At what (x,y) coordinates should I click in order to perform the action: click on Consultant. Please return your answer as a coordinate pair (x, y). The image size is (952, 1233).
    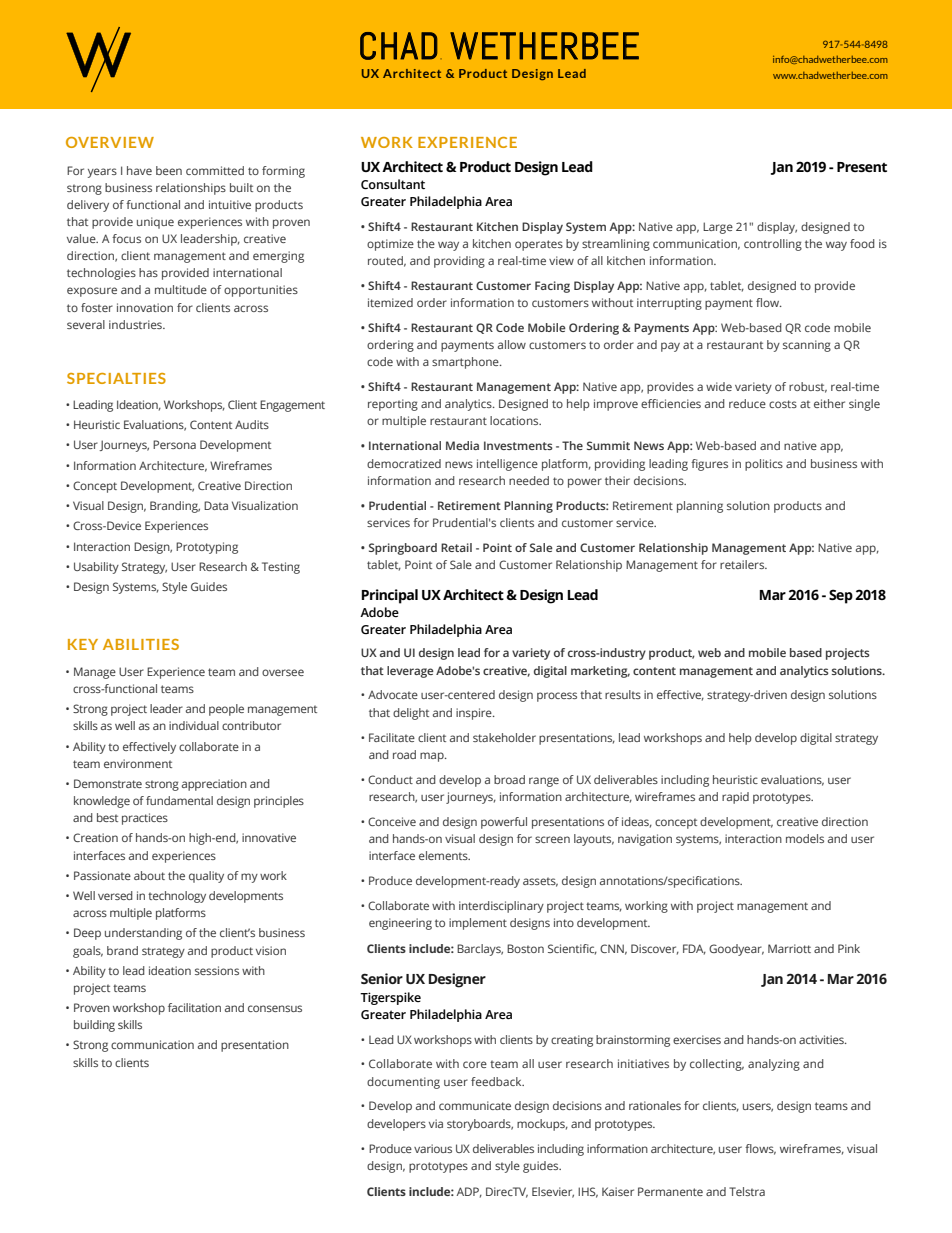
    Looking at the image, I should click on (393, 184).
